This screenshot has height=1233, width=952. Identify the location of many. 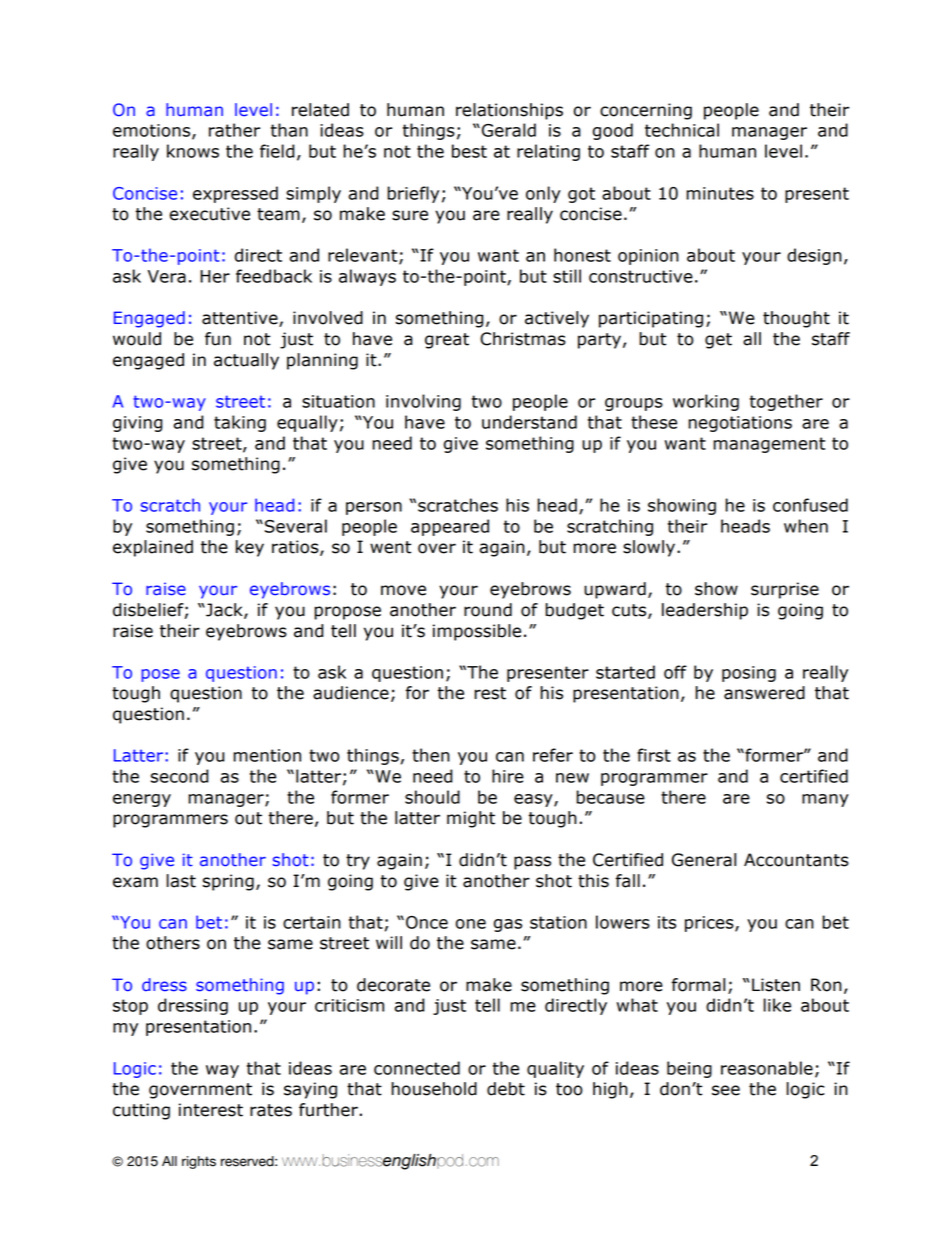
(825, 800).
